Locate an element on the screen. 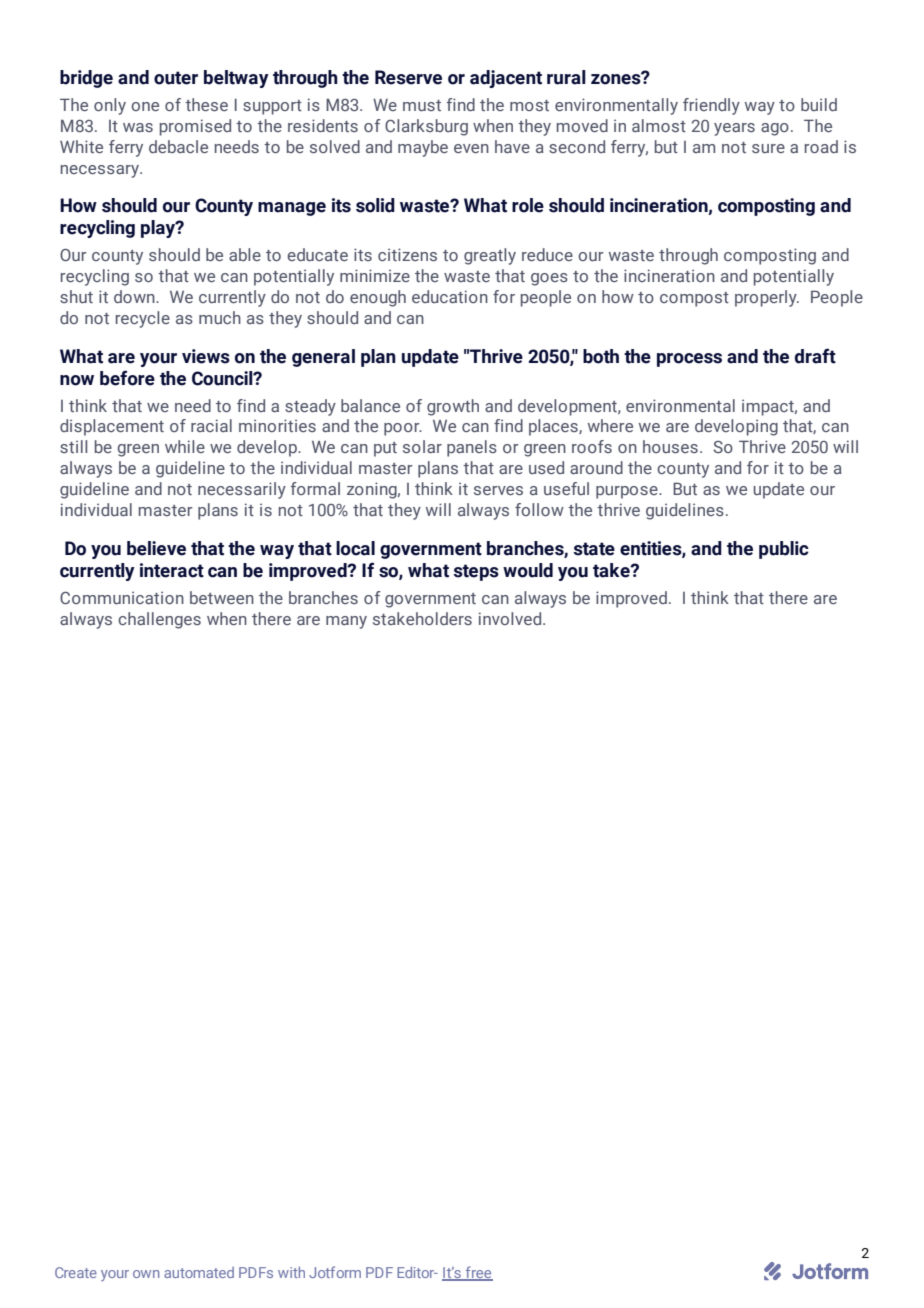 The height and width of the screenshot is (1308, 924). challenges is located at coordinates (159, 620).
